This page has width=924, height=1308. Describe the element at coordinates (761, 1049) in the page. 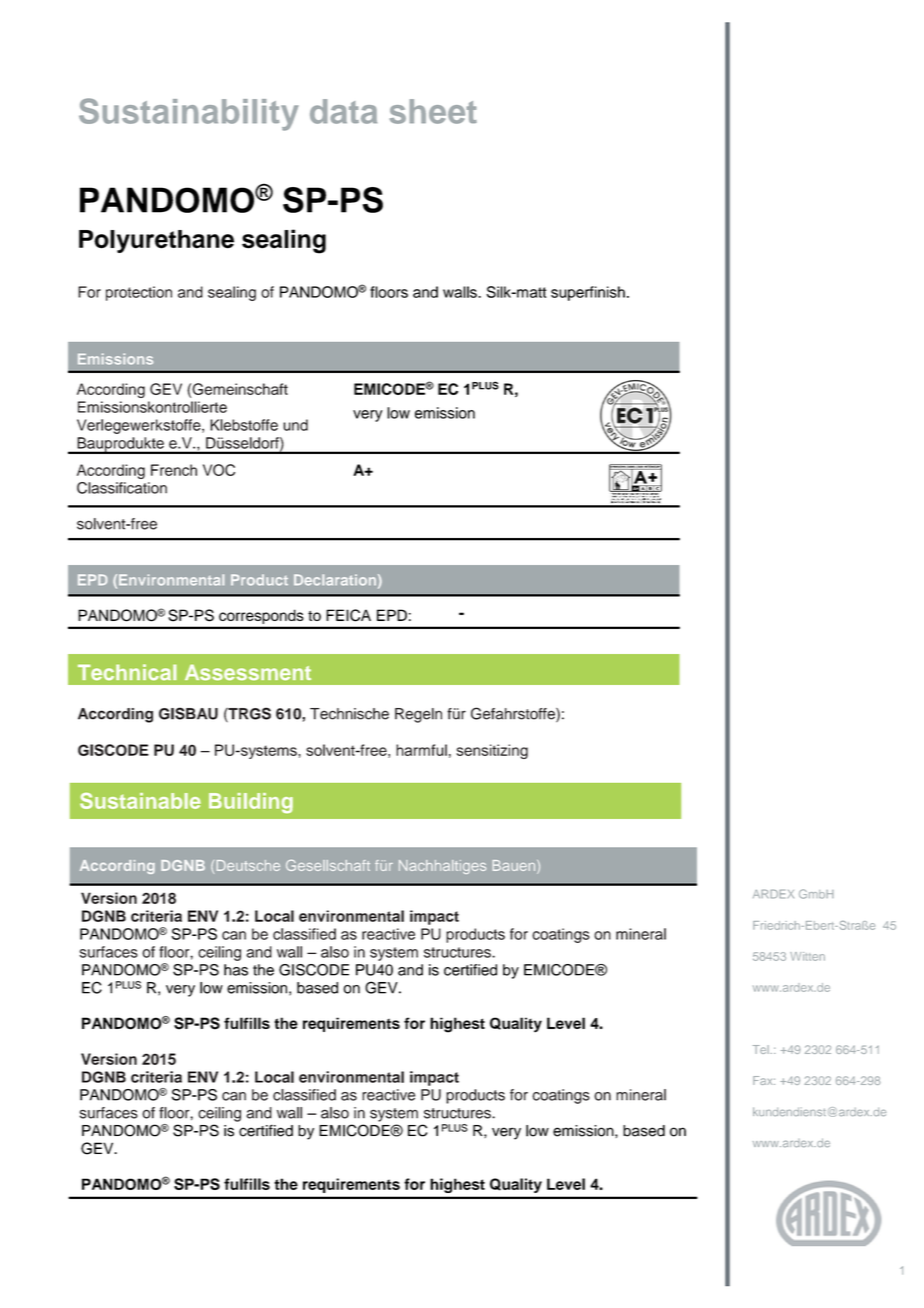

I see `Tel` at that location.
